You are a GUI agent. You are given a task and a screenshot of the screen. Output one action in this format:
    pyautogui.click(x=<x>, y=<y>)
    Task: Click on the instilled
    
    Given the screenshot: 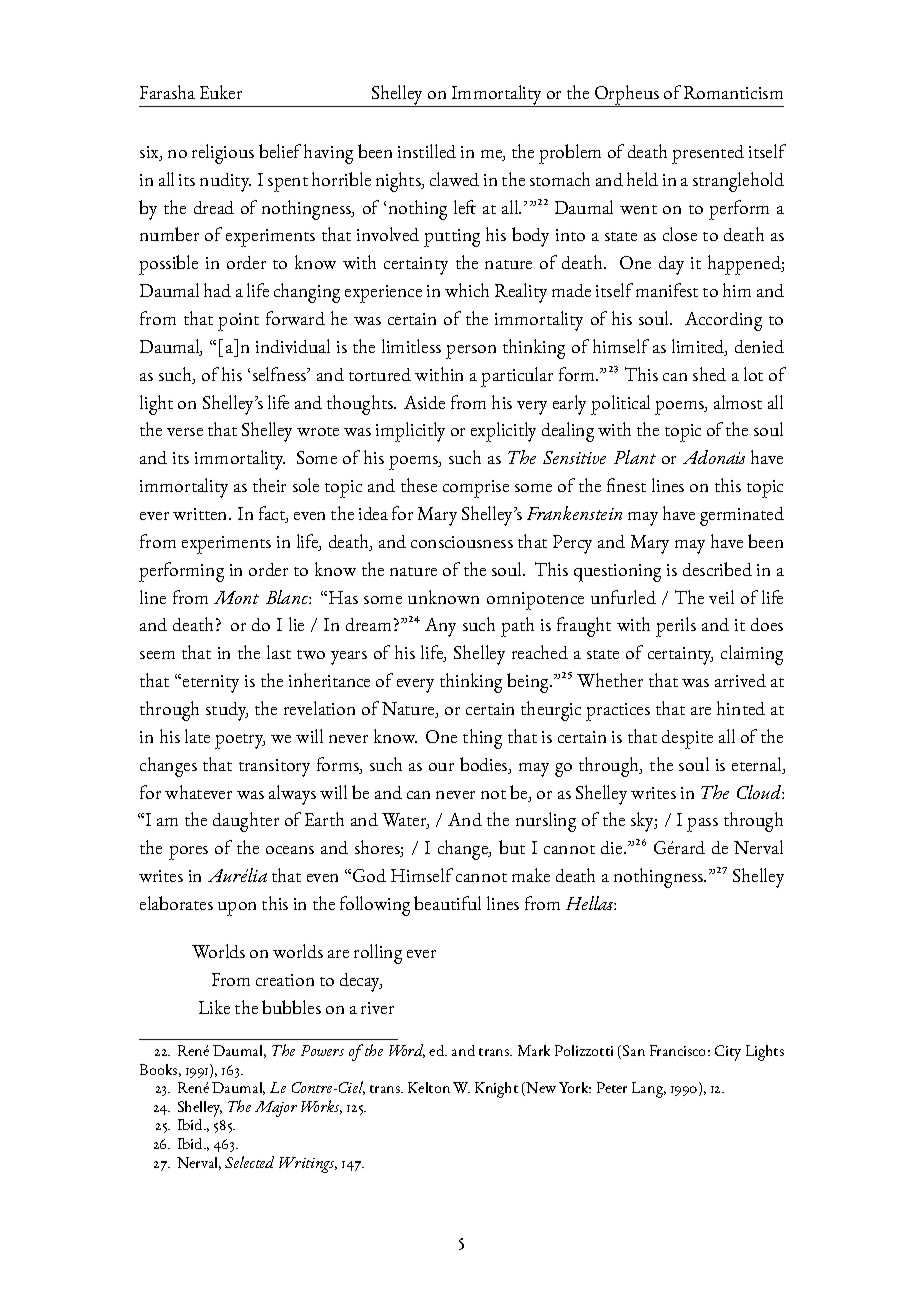 What is the action you would take?
    pyautogui.click(x=427, y=151)
